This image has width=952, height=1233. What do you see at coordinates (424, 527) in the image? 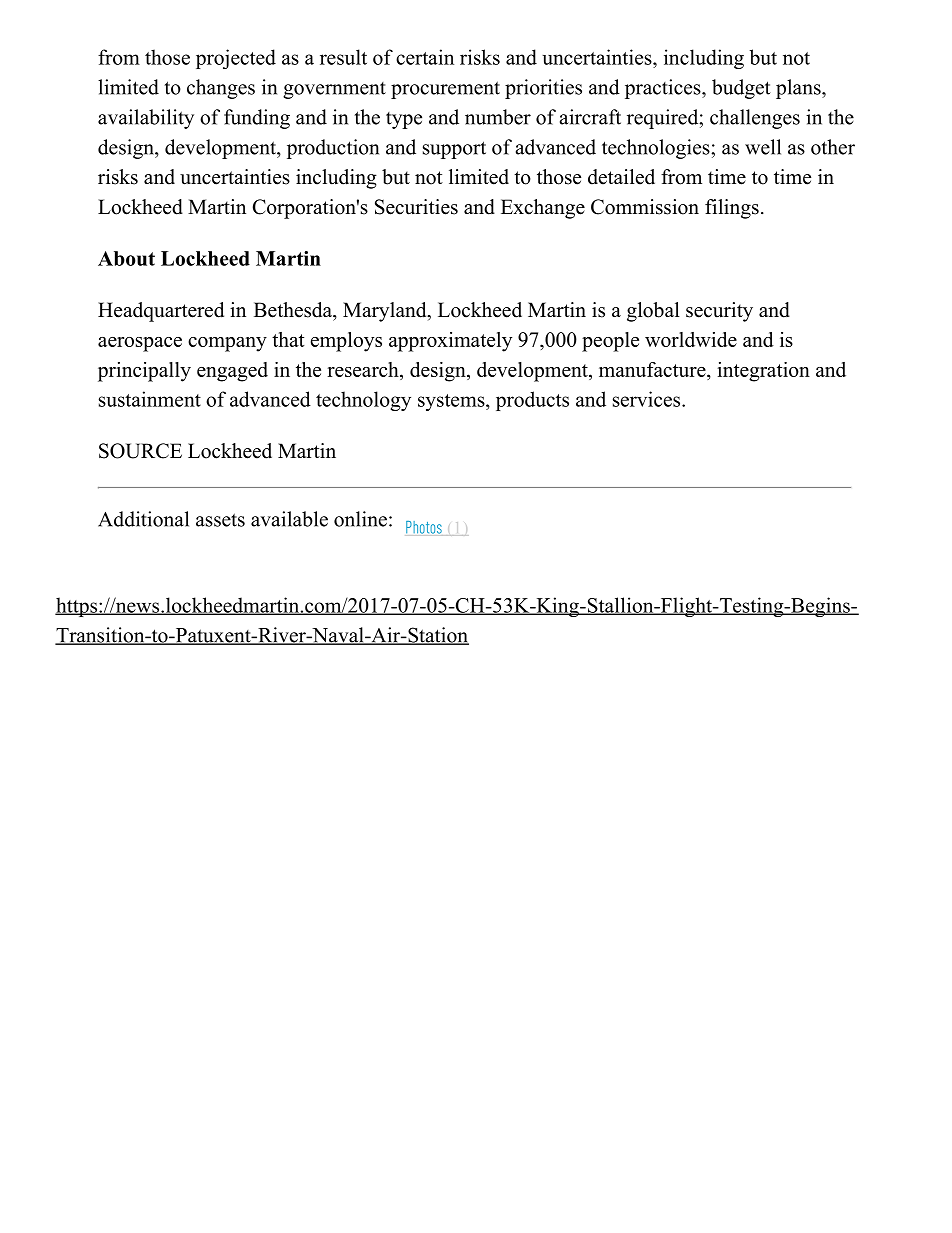
I see `Photos` at bounding box center [424, 527].
